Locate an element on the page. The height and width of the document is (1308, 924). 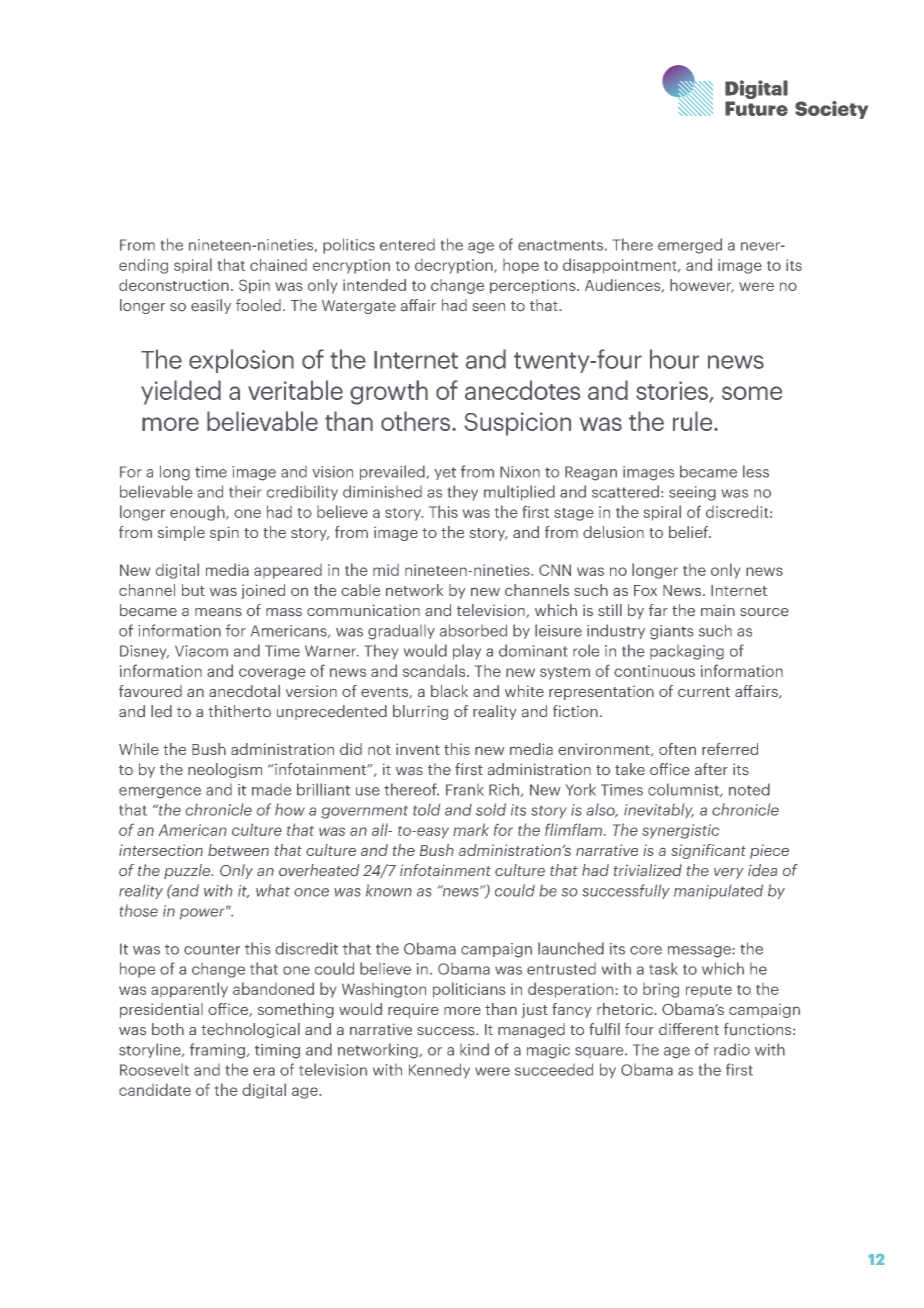
Kennedy is located at coordinates (439, 1071).
